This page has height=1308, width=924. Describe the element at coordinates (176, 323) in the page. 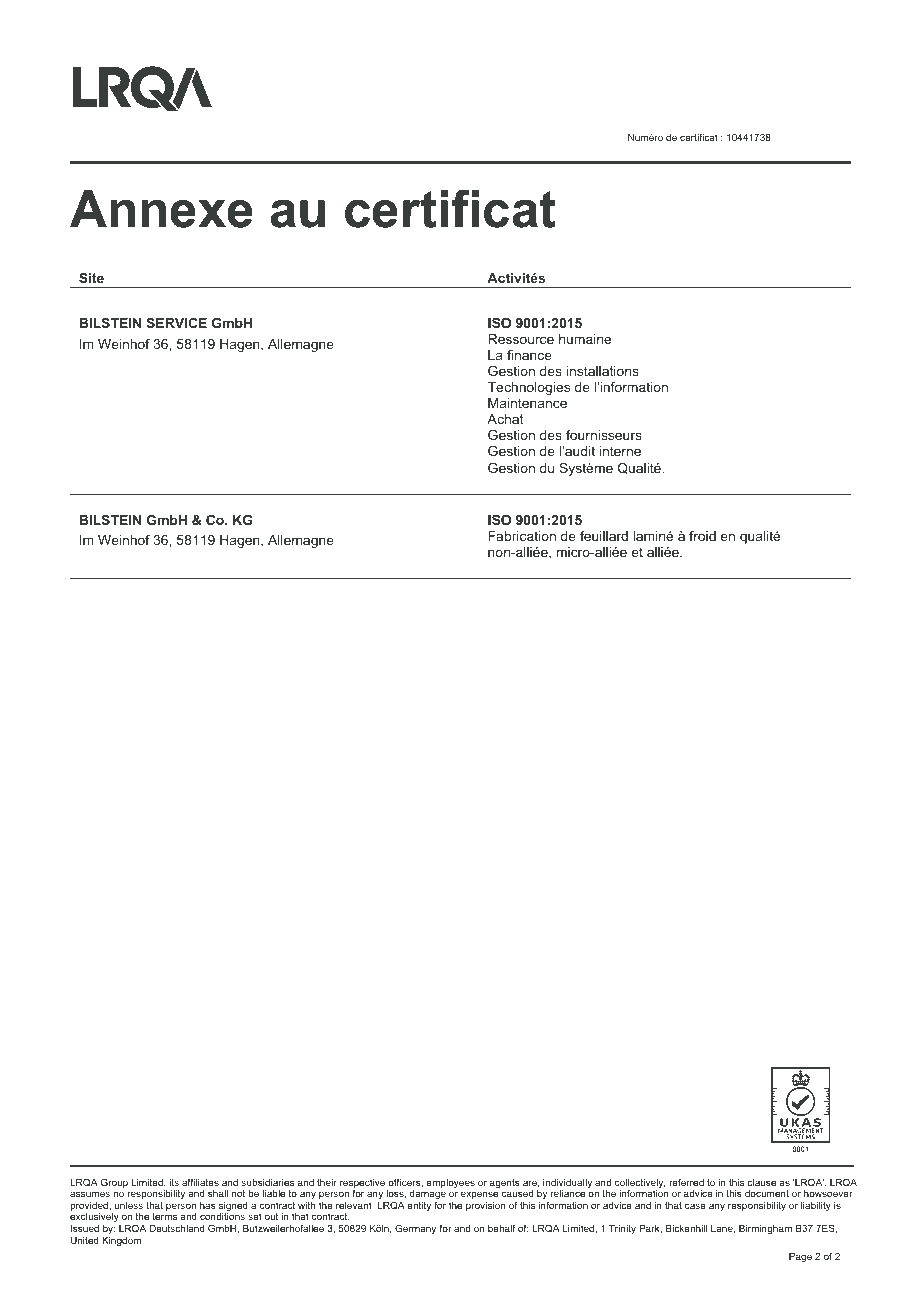

I see `SERVICE` at that location.
